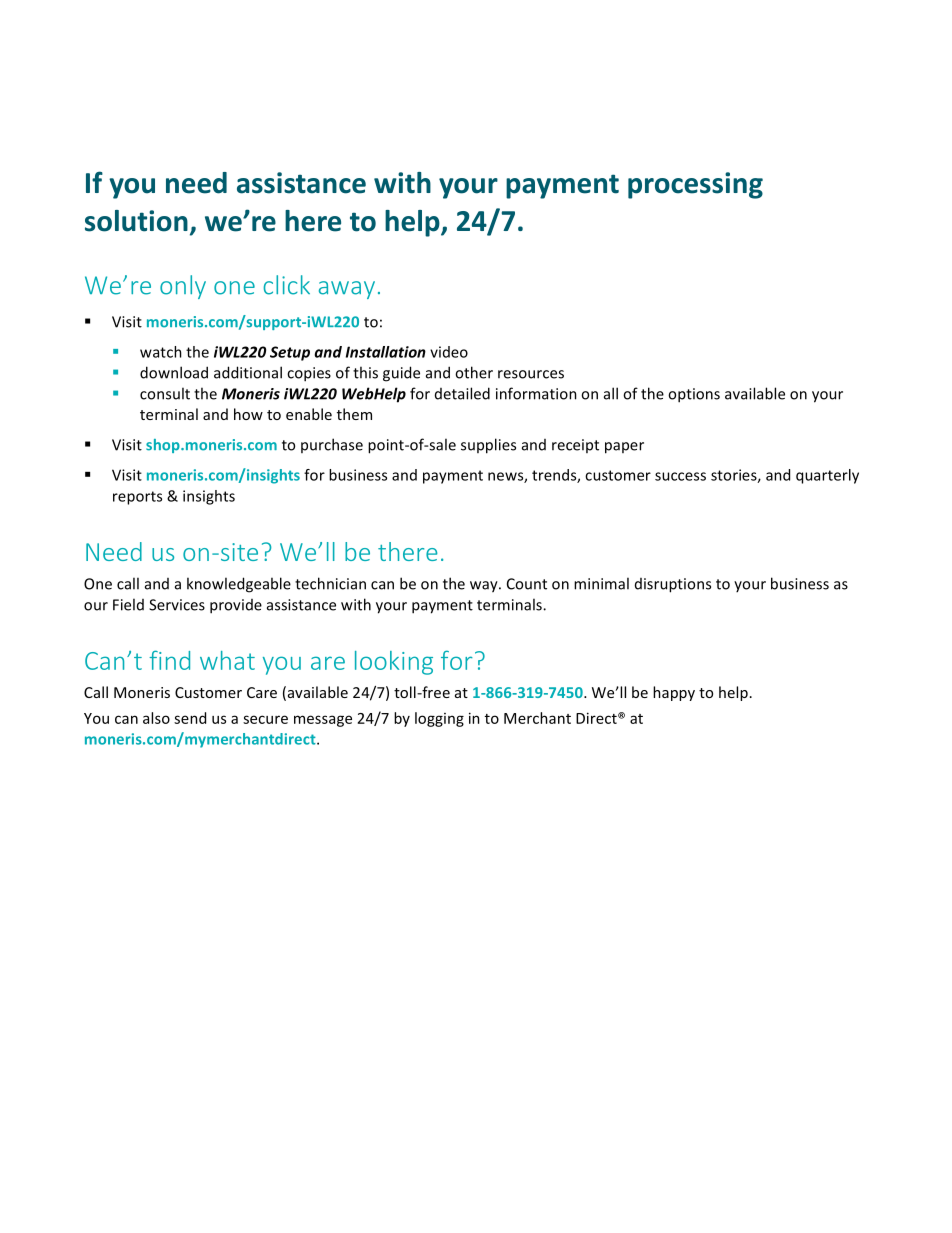  What do you see at coordinates (248, 372) in the image?
I see `additional` at bounding box center [248, 372].
